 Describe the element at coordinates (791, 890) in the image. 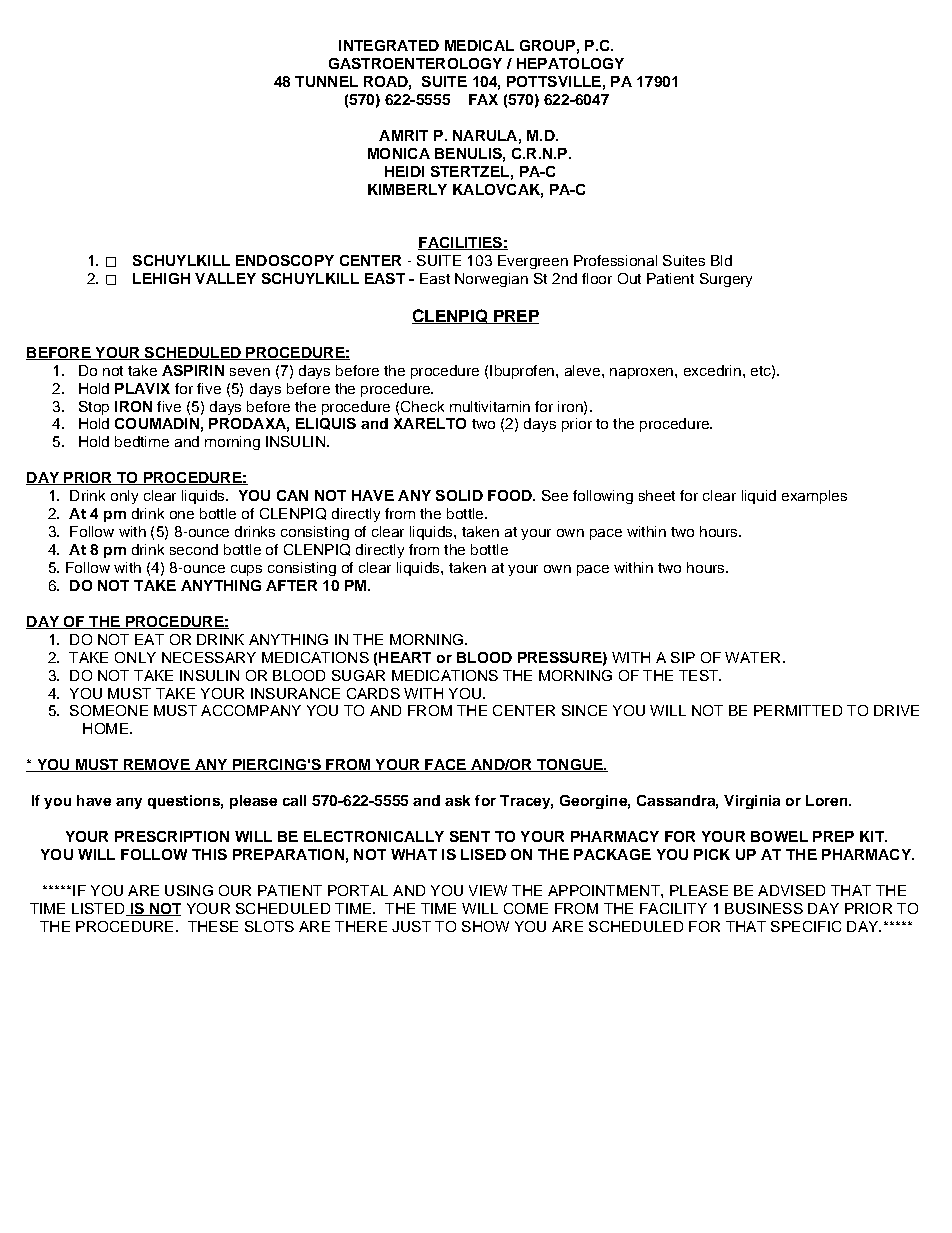

I see `ADVISED` at that location.
